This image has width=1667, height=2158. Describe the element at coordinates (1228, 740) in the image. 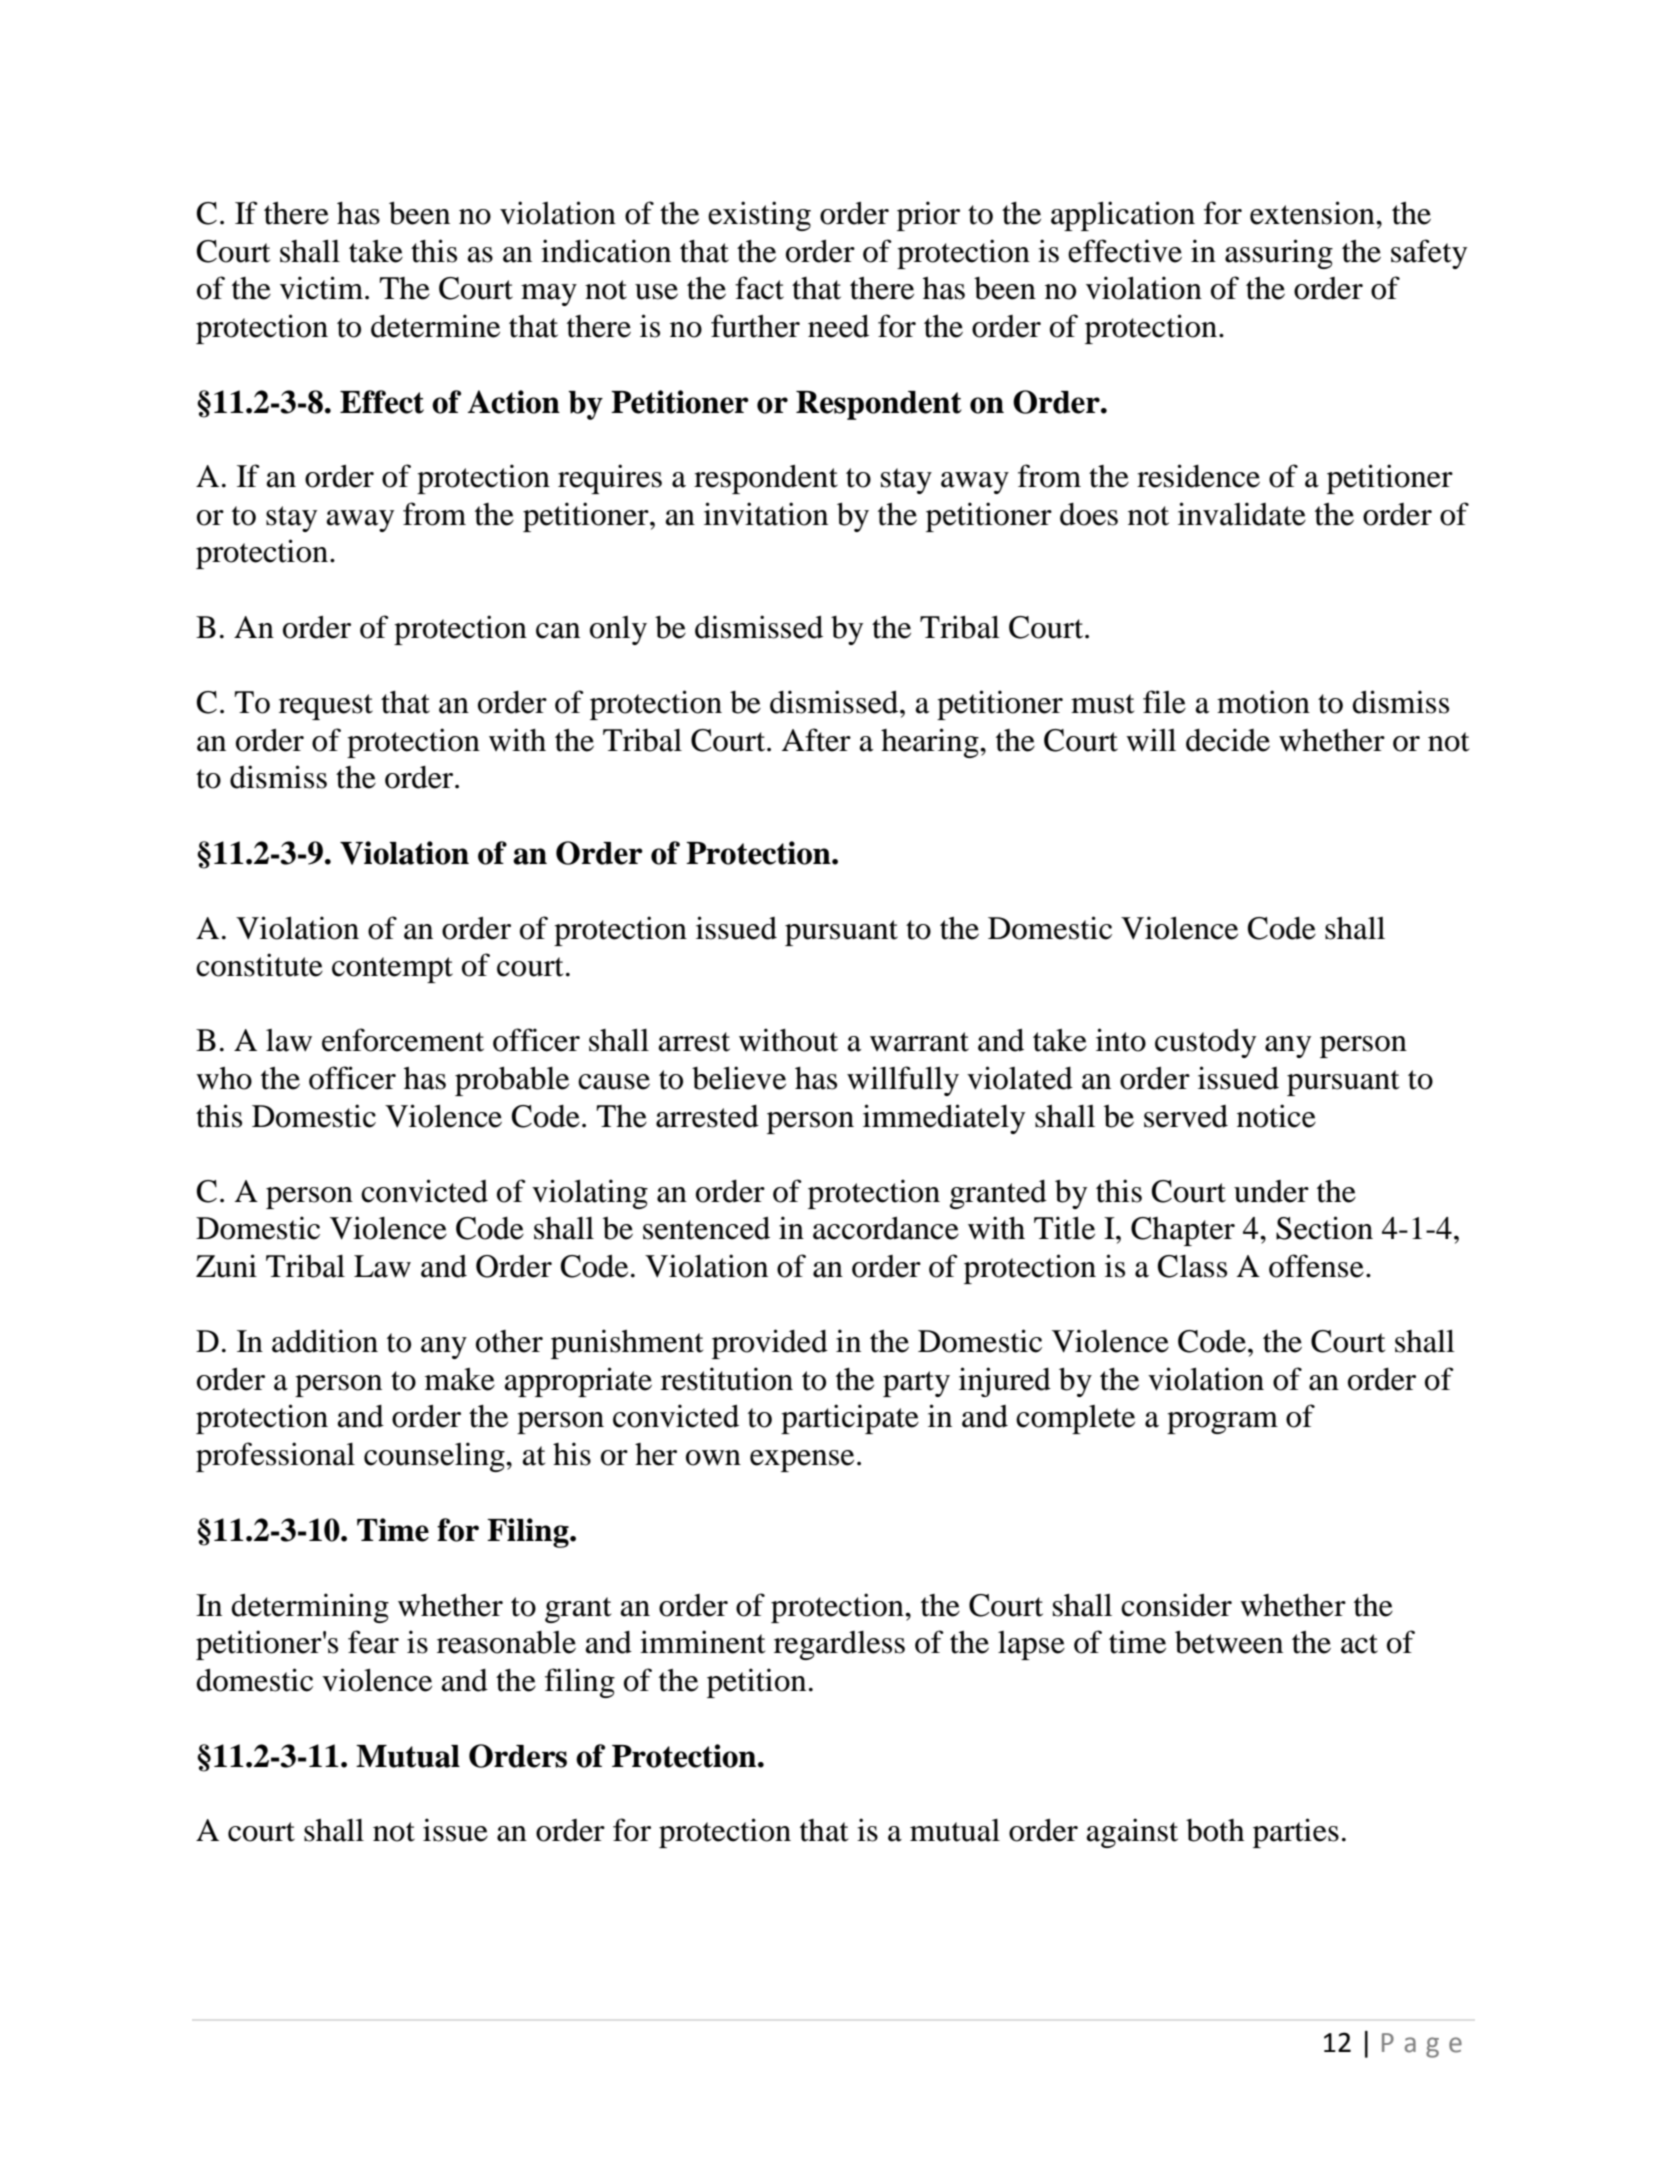

I see `decide` at that location.
